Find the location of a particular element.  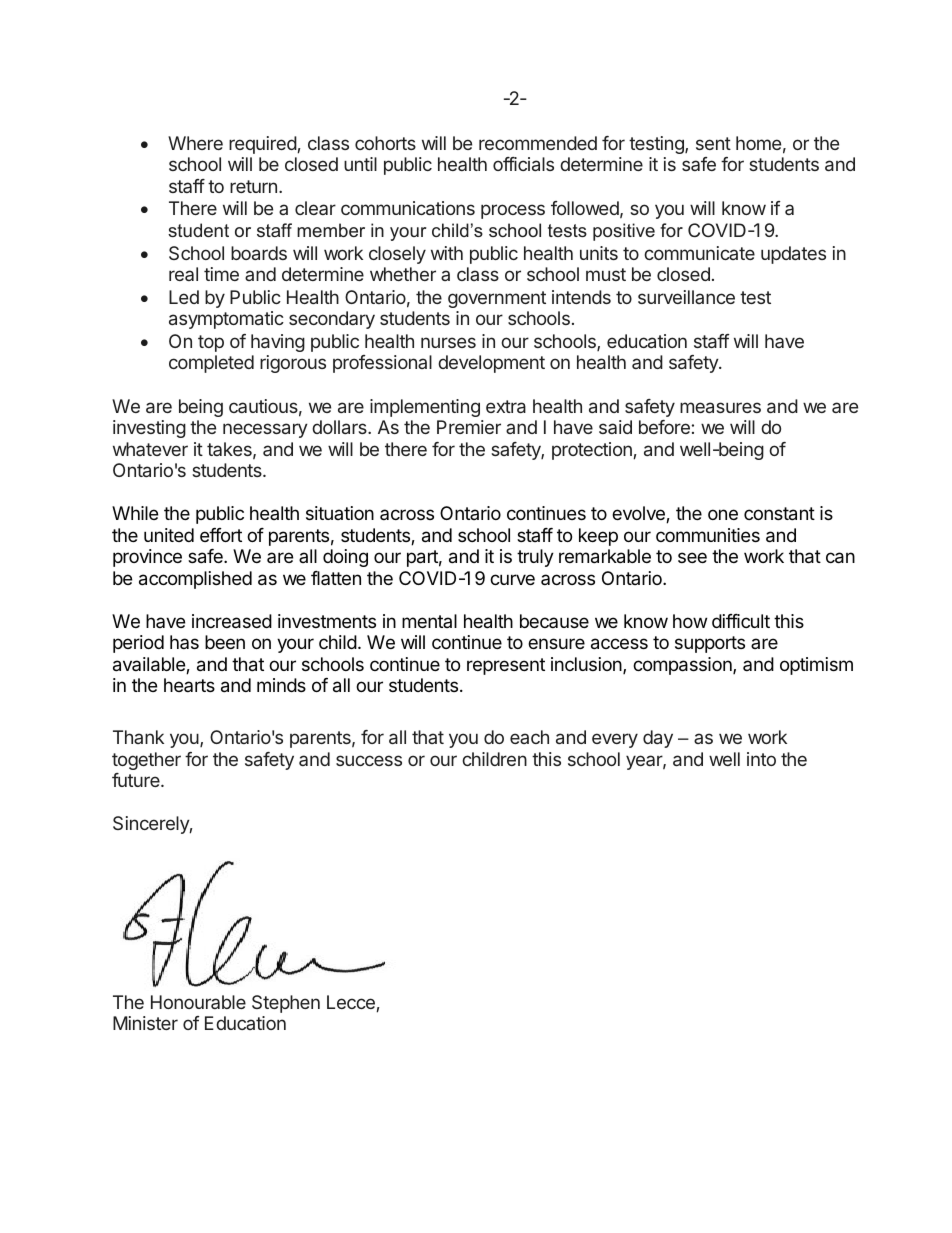

officials is located at coordinates (523, 164).
